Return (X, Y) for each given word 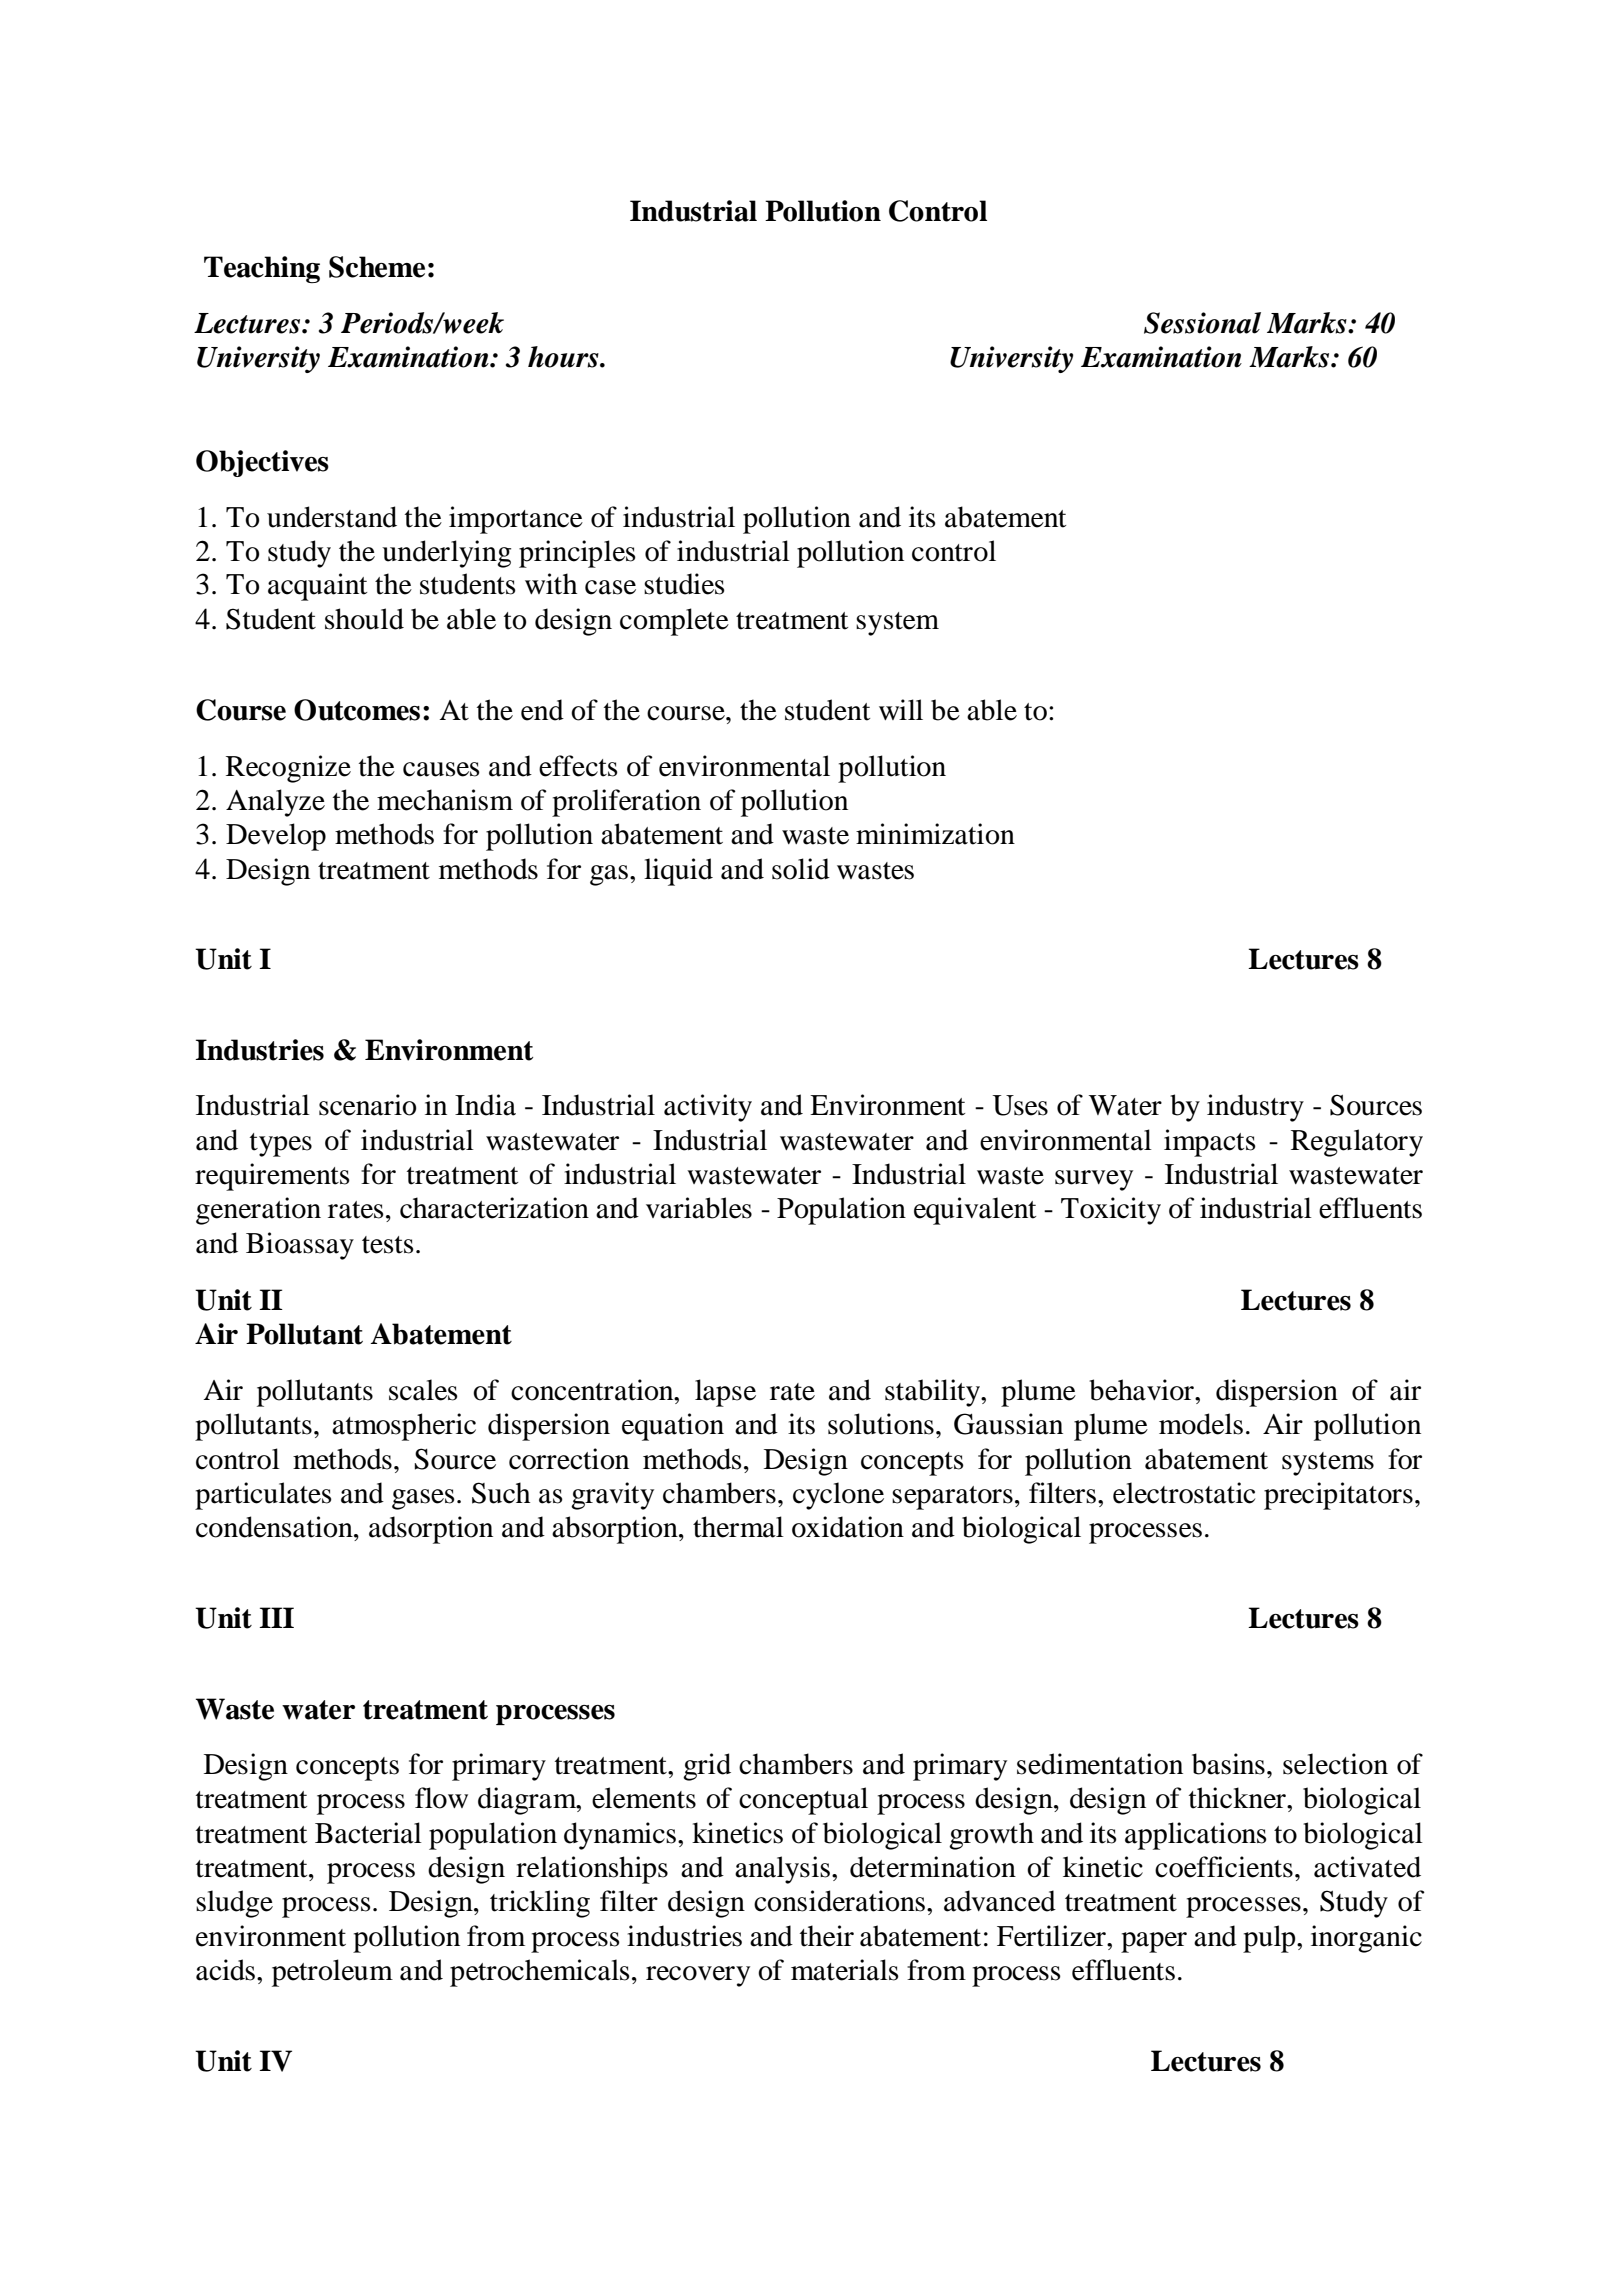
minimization (935, 834)
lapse (725, 1393)
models (1201, 1424)
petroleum (332, 1973)
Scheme (377, 267)
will (901, 709)
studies (684, 584)
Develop (276, 837)
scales (423, 1390)
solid (801, 869)
